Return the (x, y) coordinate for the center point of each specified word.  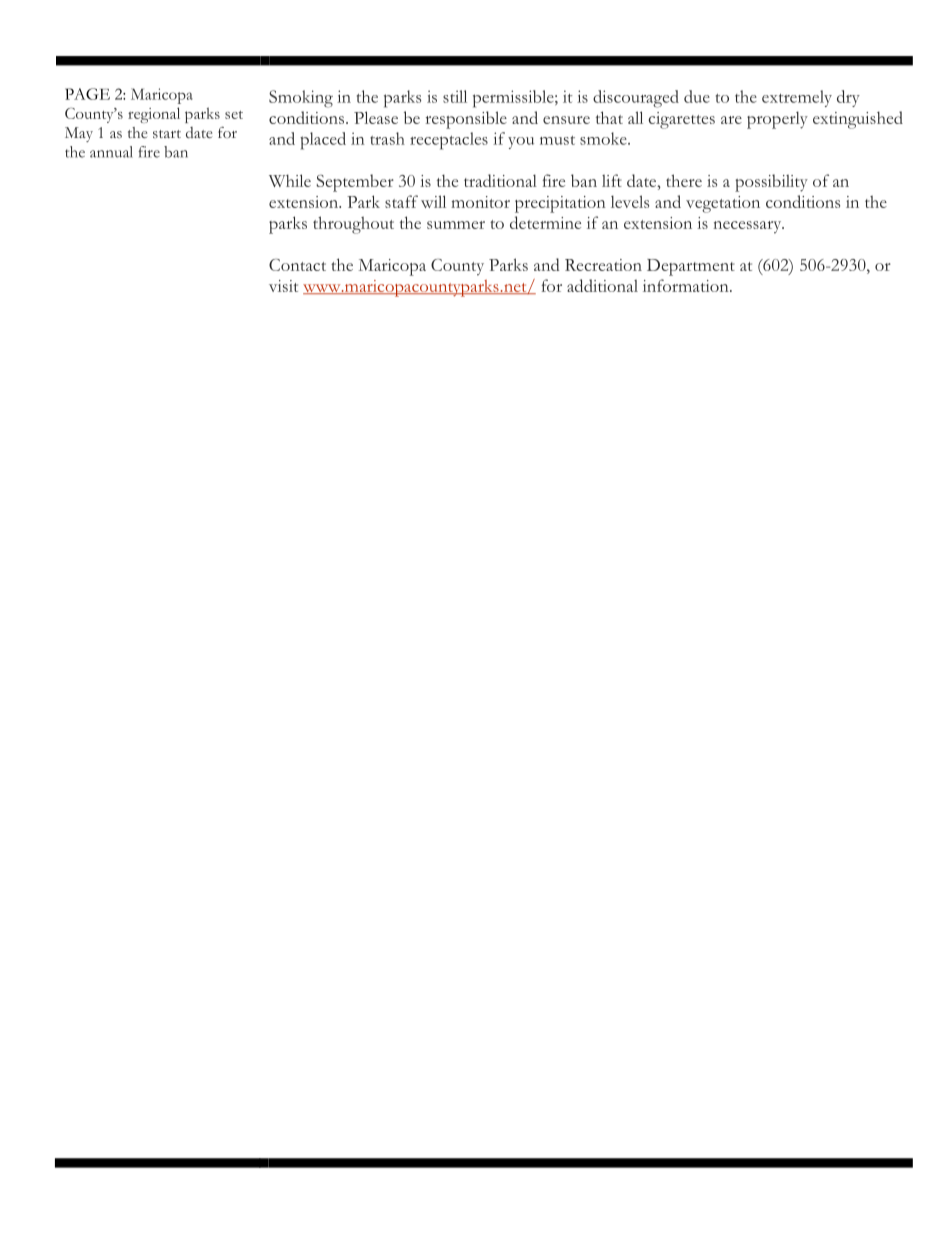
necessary (748, 227)
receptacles (449, 141)
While (290, 180)
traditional (500, 180)
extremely (797, 98)
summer (456, 225)
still (455, 96)
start (167, 134)
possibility (771, 183)
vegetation (723, 204)
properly (777, 120)
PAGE (87, 94)
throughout (353, 225)
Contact (297, 265)
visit (283, 286)
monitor (480, 202)
